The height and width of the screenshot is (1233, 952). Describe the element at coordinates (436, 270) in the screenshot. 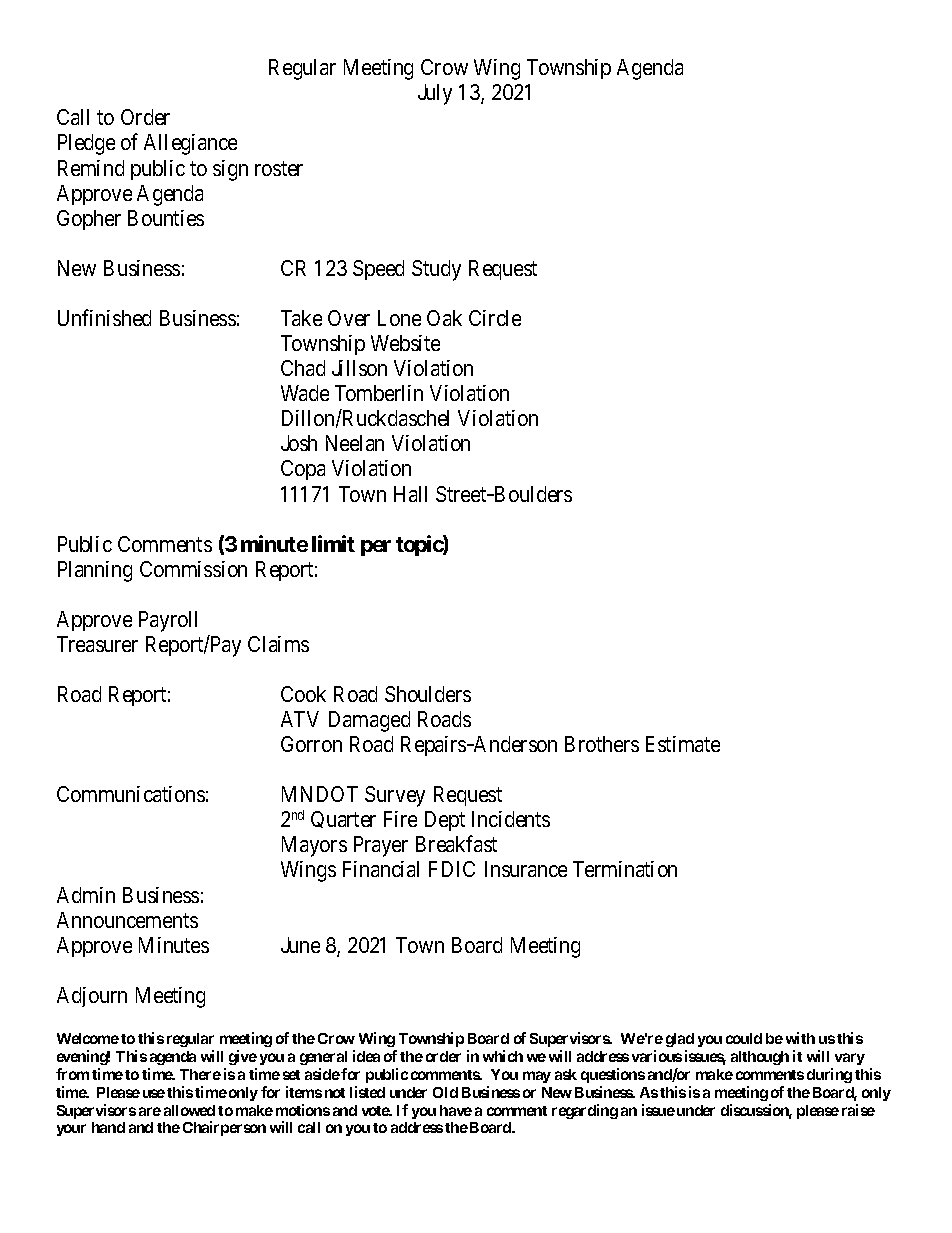

I see `Study` at that location.
